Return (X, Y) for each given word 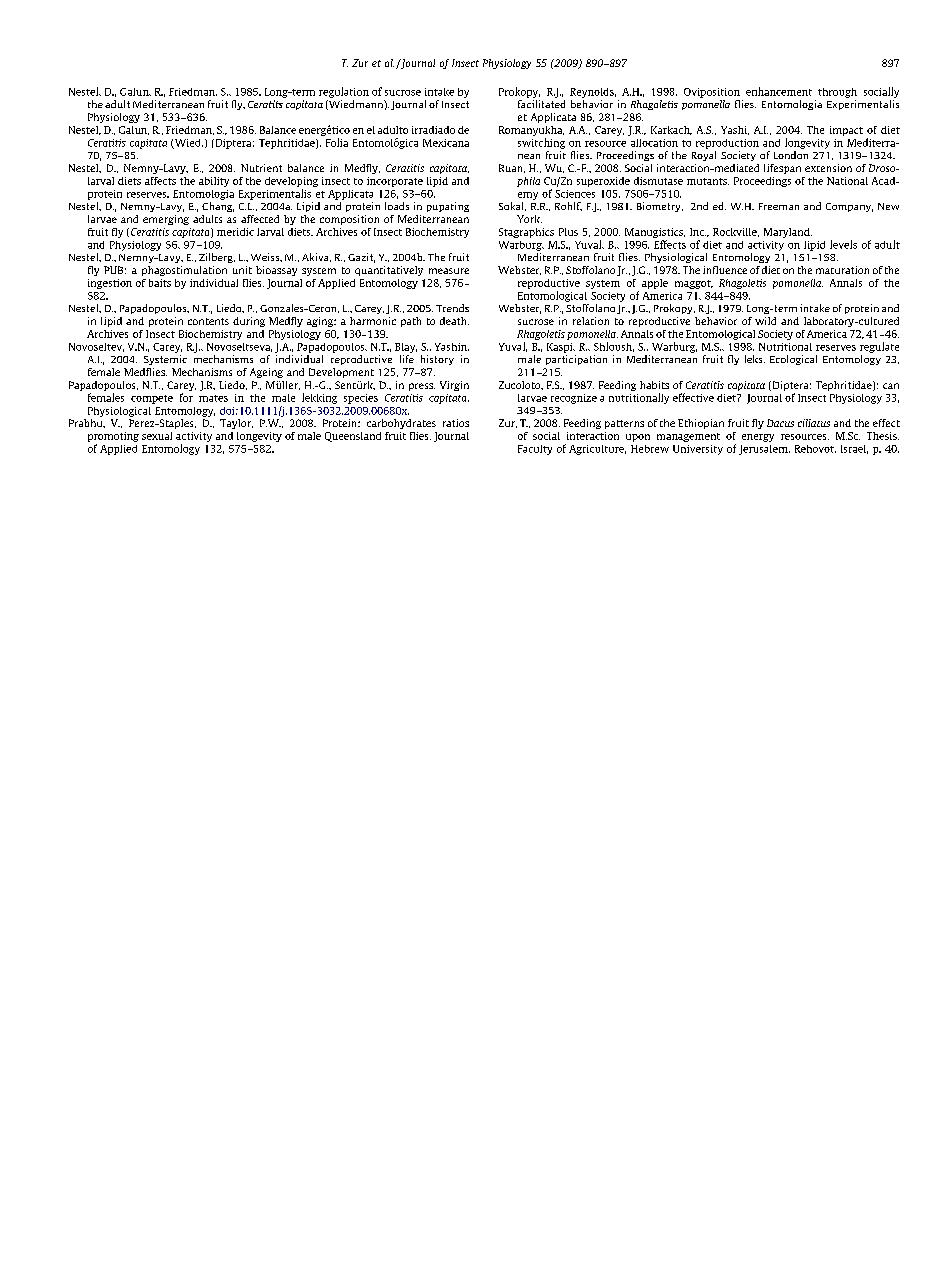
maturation (842, 270)
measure (449, 271)
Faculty (535, 450)
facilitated (541, 104)
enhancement (779, 91)
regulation (344, 92)
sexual (157, 436)
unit (242, 270)
